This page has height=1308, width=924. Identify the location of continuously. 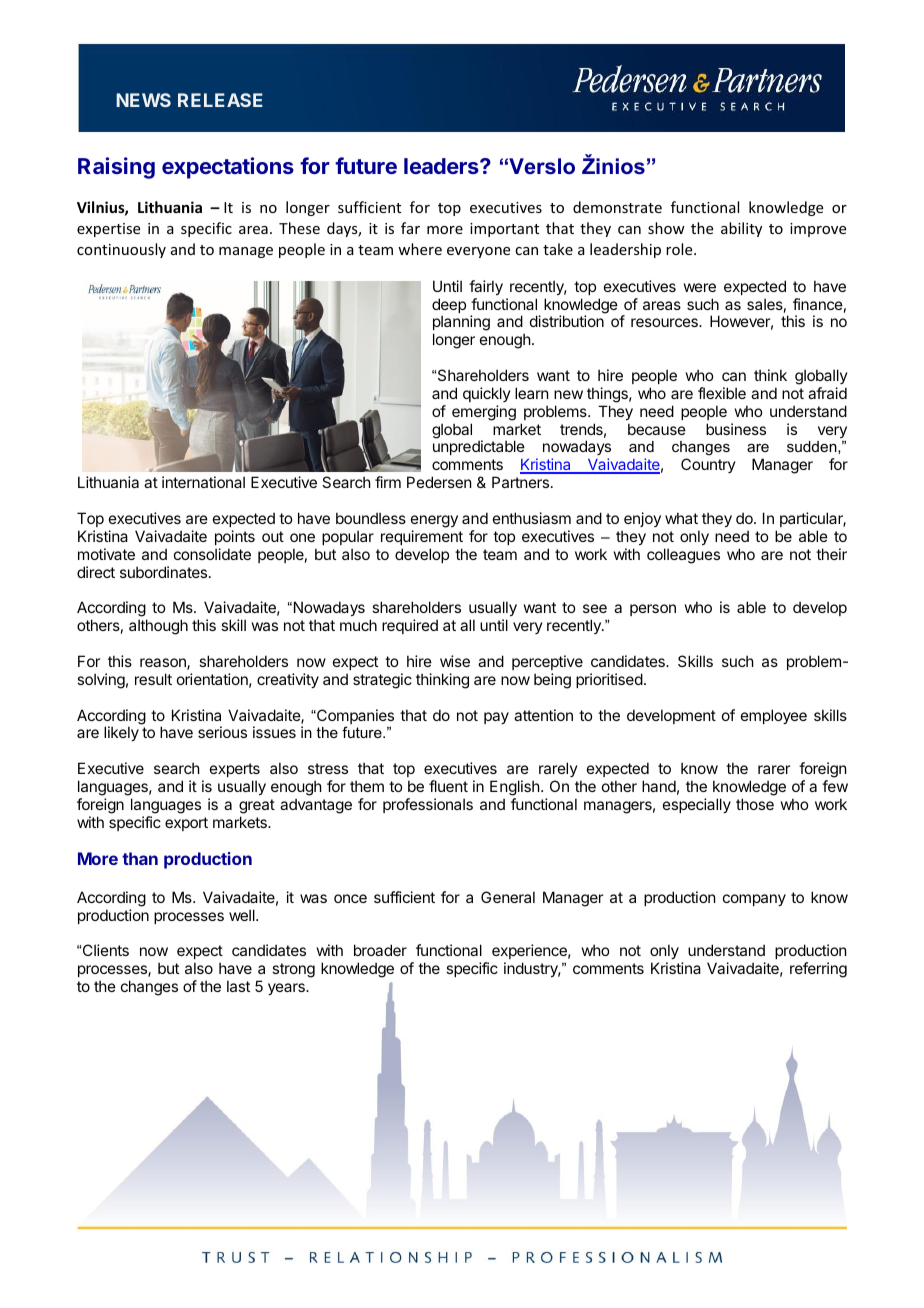
(121, 250).
